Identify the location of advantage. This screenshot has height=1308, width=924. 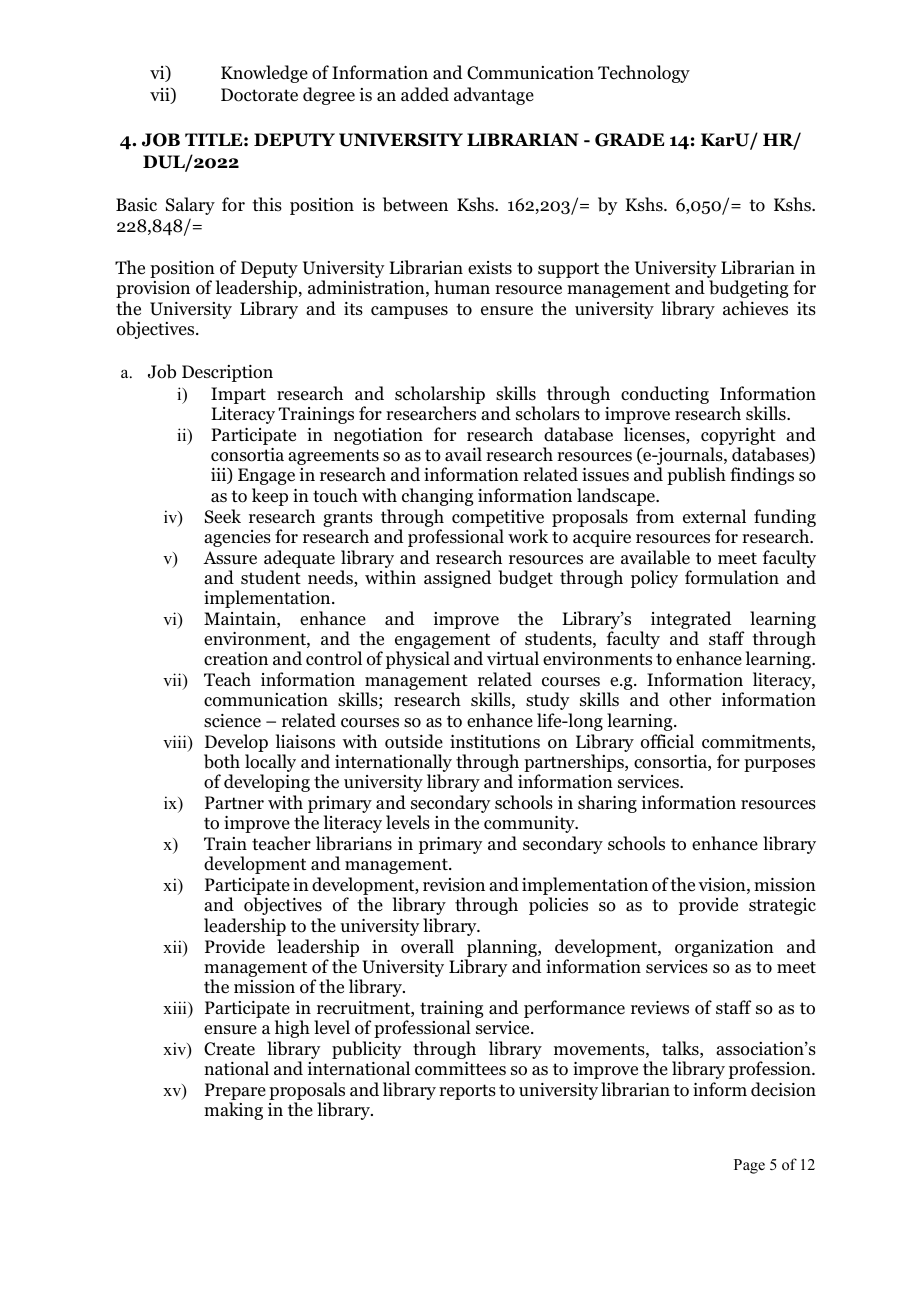
(494, 96).
